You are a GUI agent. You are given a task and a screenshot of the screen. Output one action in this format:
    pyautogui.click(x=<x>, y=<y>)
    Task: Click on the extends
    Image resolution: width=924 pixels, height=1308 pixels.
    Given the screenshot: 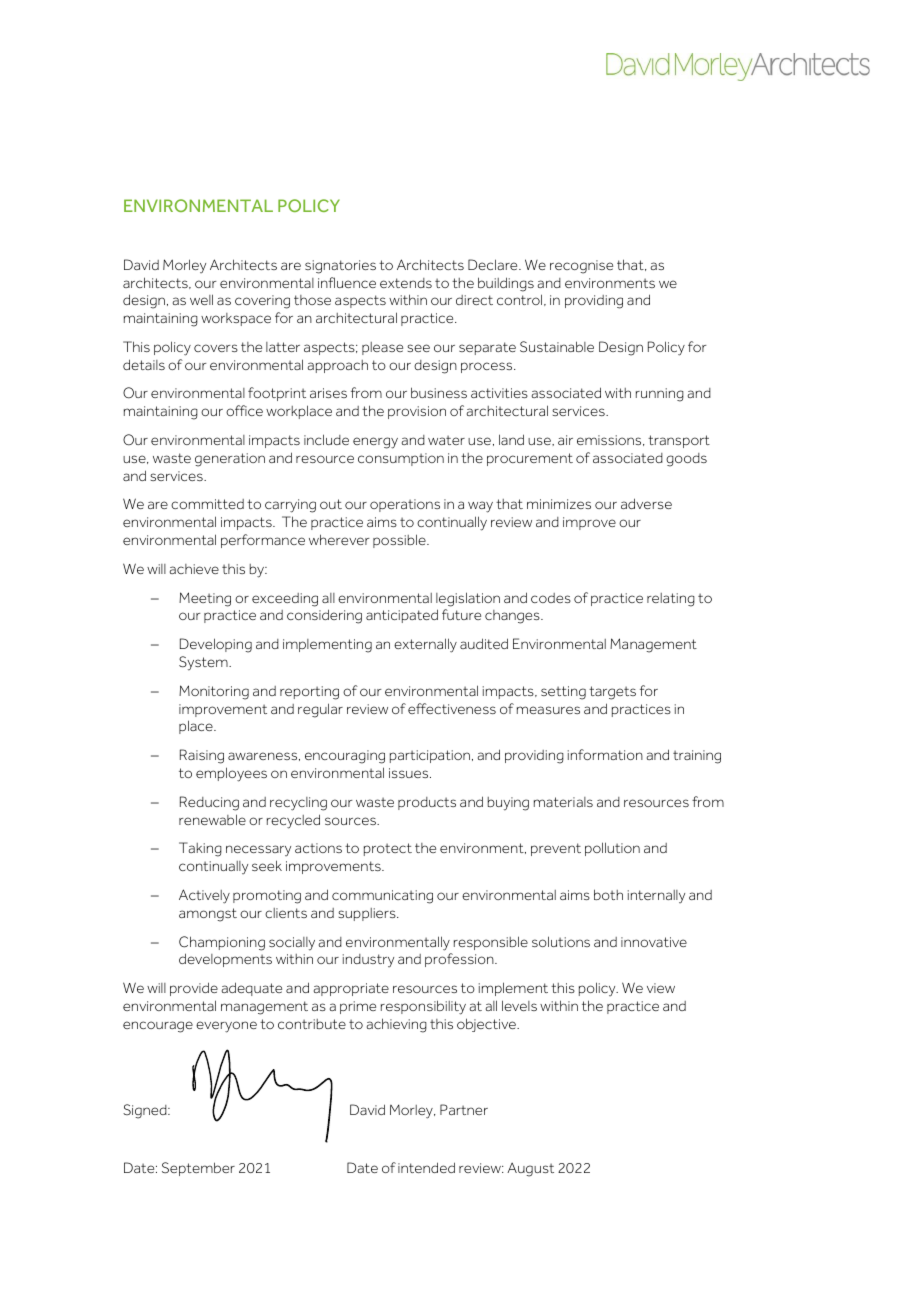 What is the action you would take?
    pyautogui.click(x=406, y=283)
